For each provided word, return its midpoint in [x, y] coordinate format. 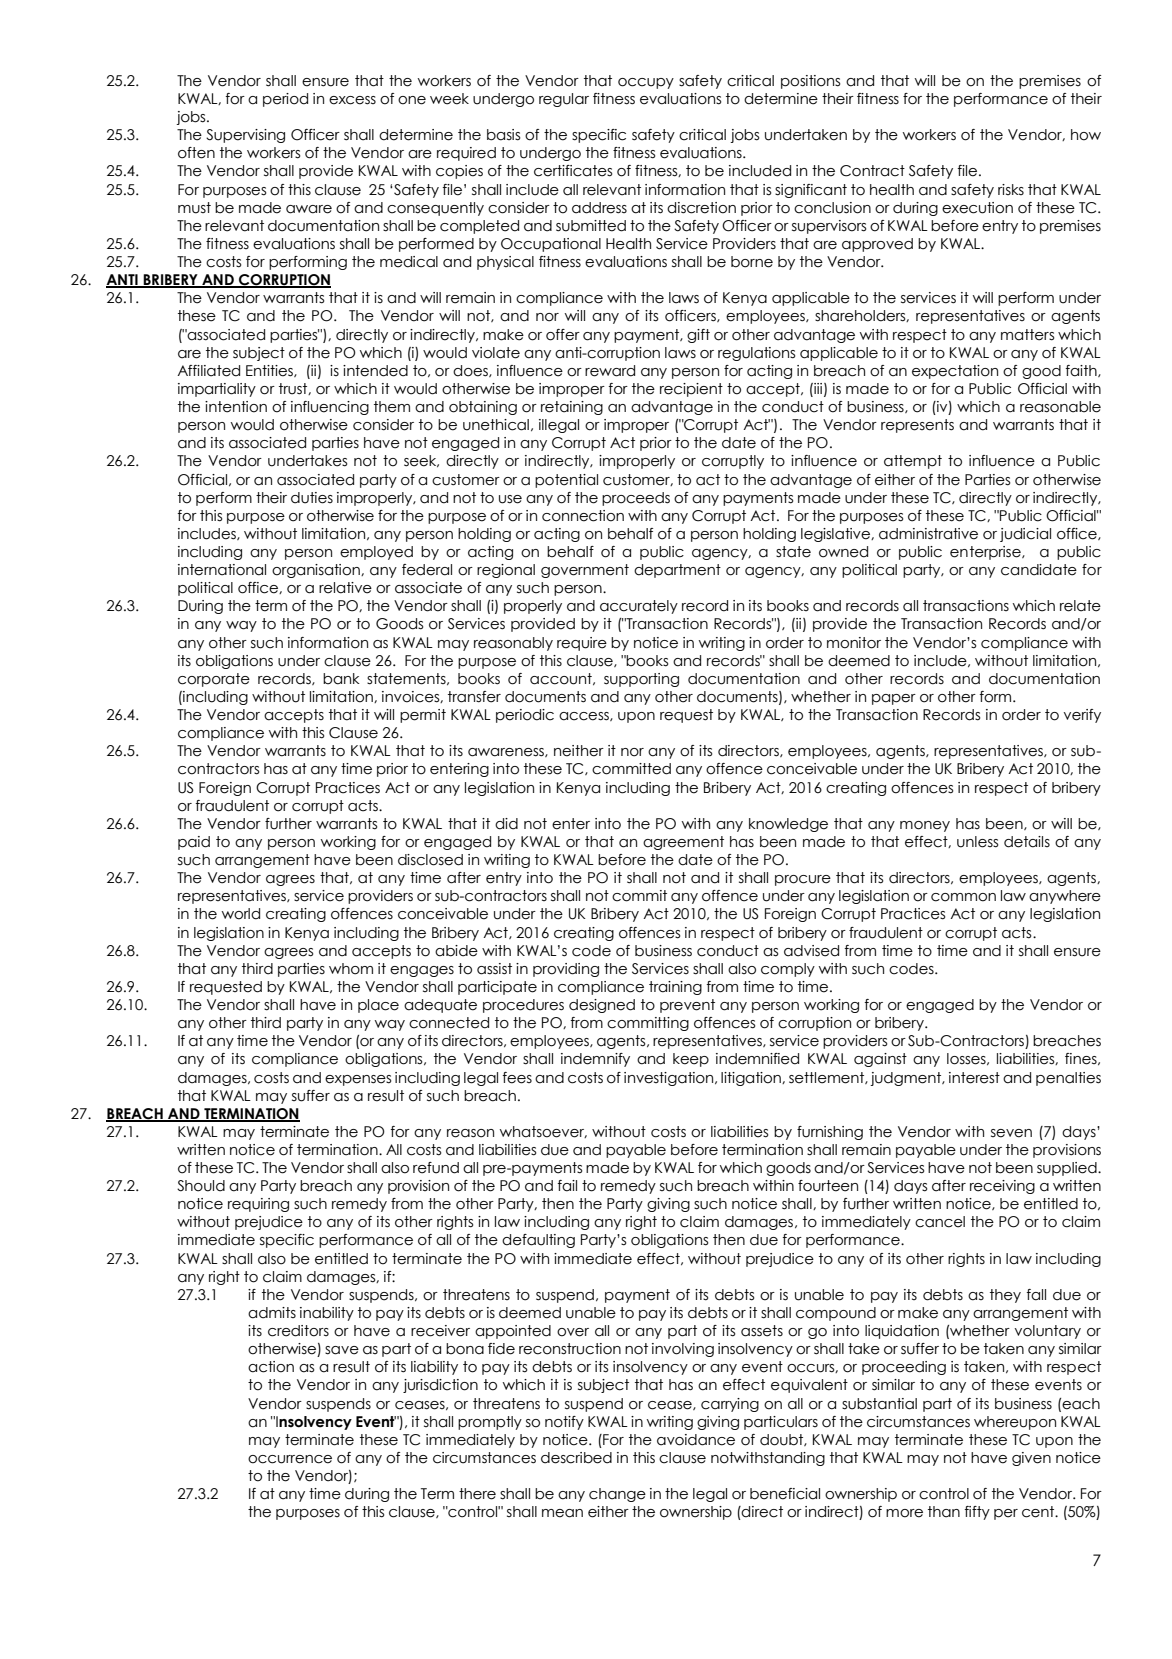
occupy [646, 83]
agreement [683, 843]
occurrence [290, 1459]
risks [1011, 189]
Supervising [245, 136]
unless [978, 842]
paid [194, 843]
